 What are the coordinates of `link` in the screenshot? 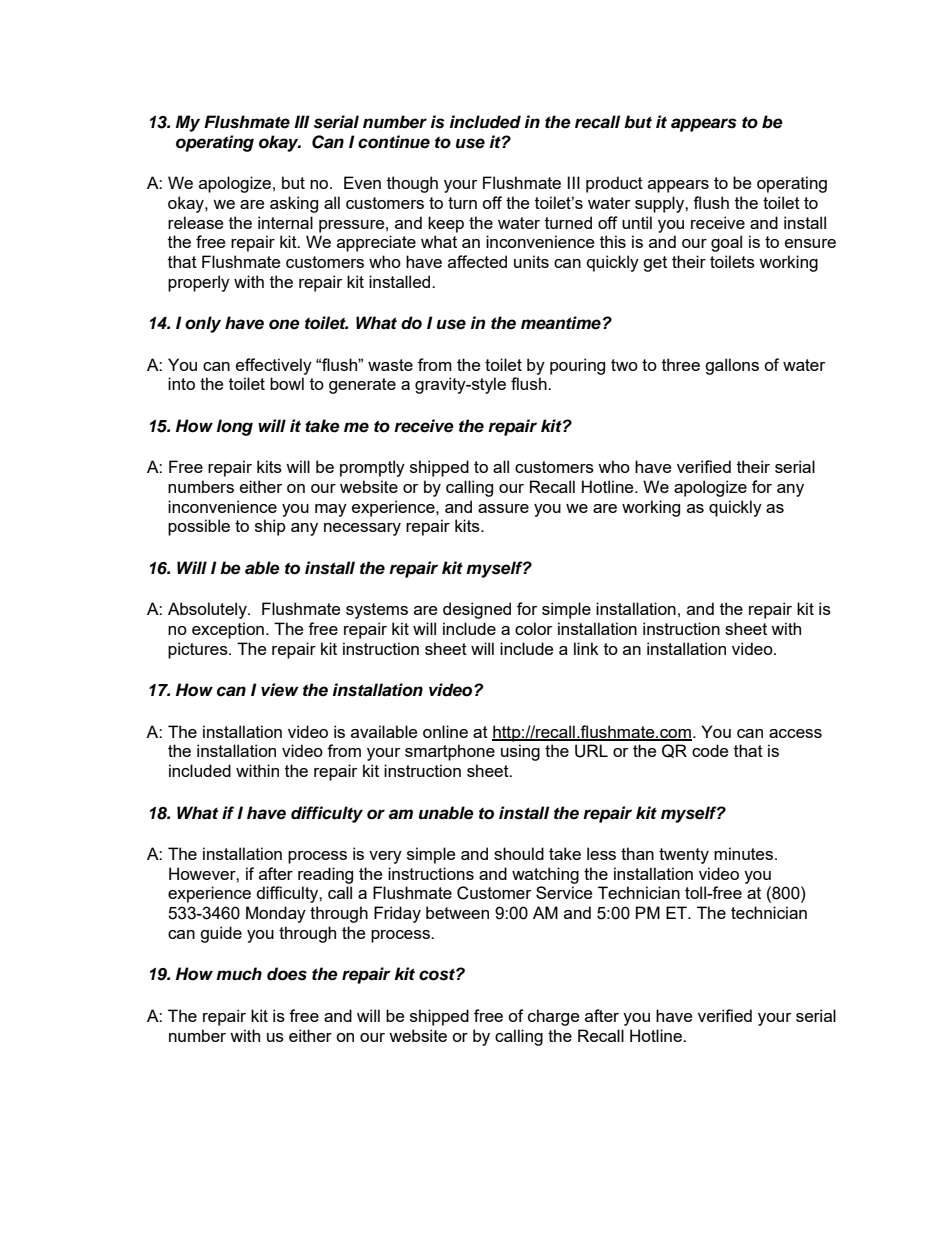 It's located at (586, 648).
